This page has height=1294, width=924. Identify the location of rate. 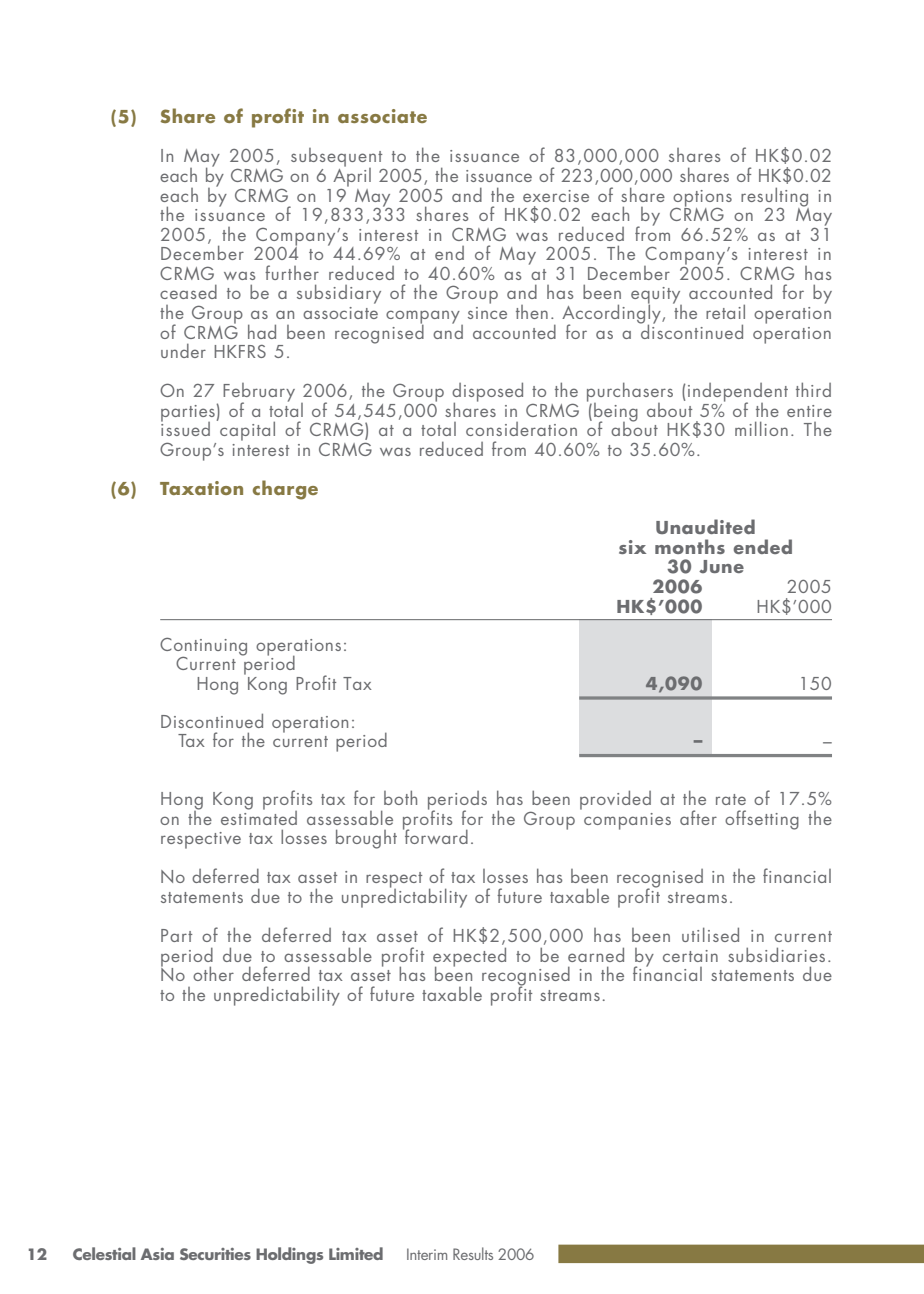
(731, 799).
